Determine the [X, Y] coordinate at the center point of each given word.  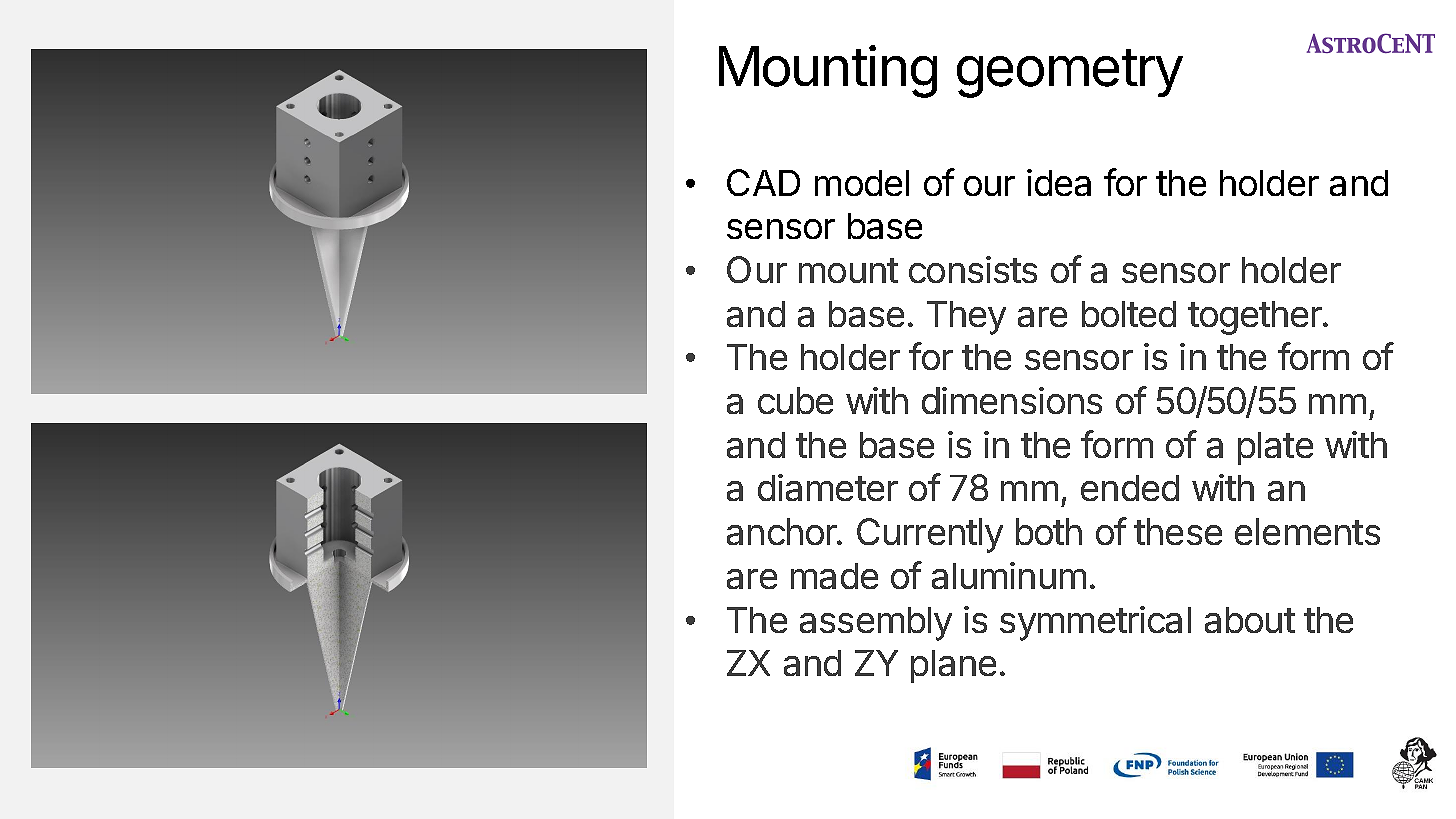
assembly [876, 624]
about [1250, 620]
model [862, 183]
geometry [1070, 73]
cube [795, 400]
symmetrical [1095, 623]
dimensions [1012, 400]
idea [1059, 182]
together [1256, 318]
